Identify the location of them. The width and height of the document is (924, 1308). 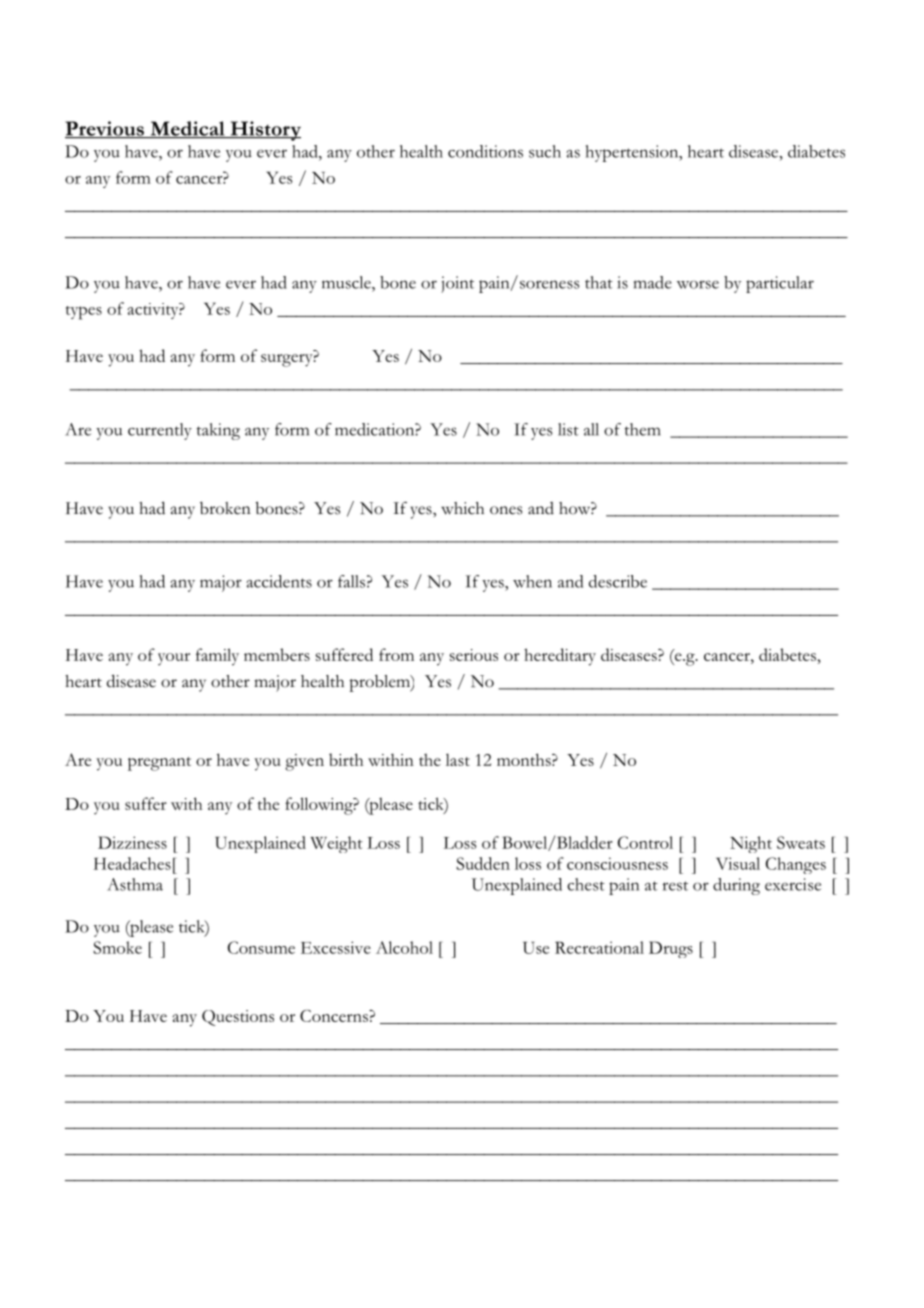
(642, 429).
